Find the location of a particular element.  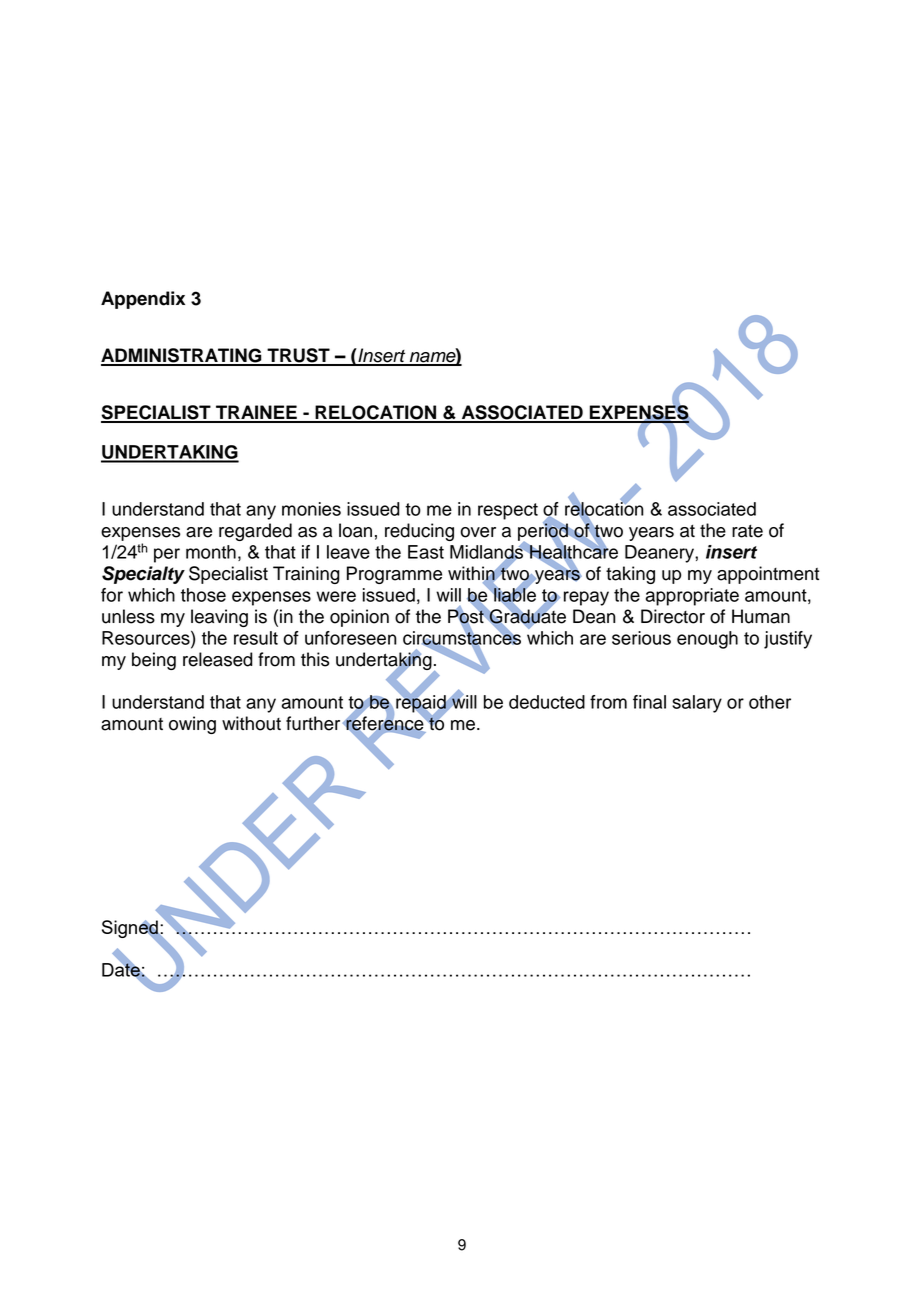

respect is located at coordinates (508, 511).
